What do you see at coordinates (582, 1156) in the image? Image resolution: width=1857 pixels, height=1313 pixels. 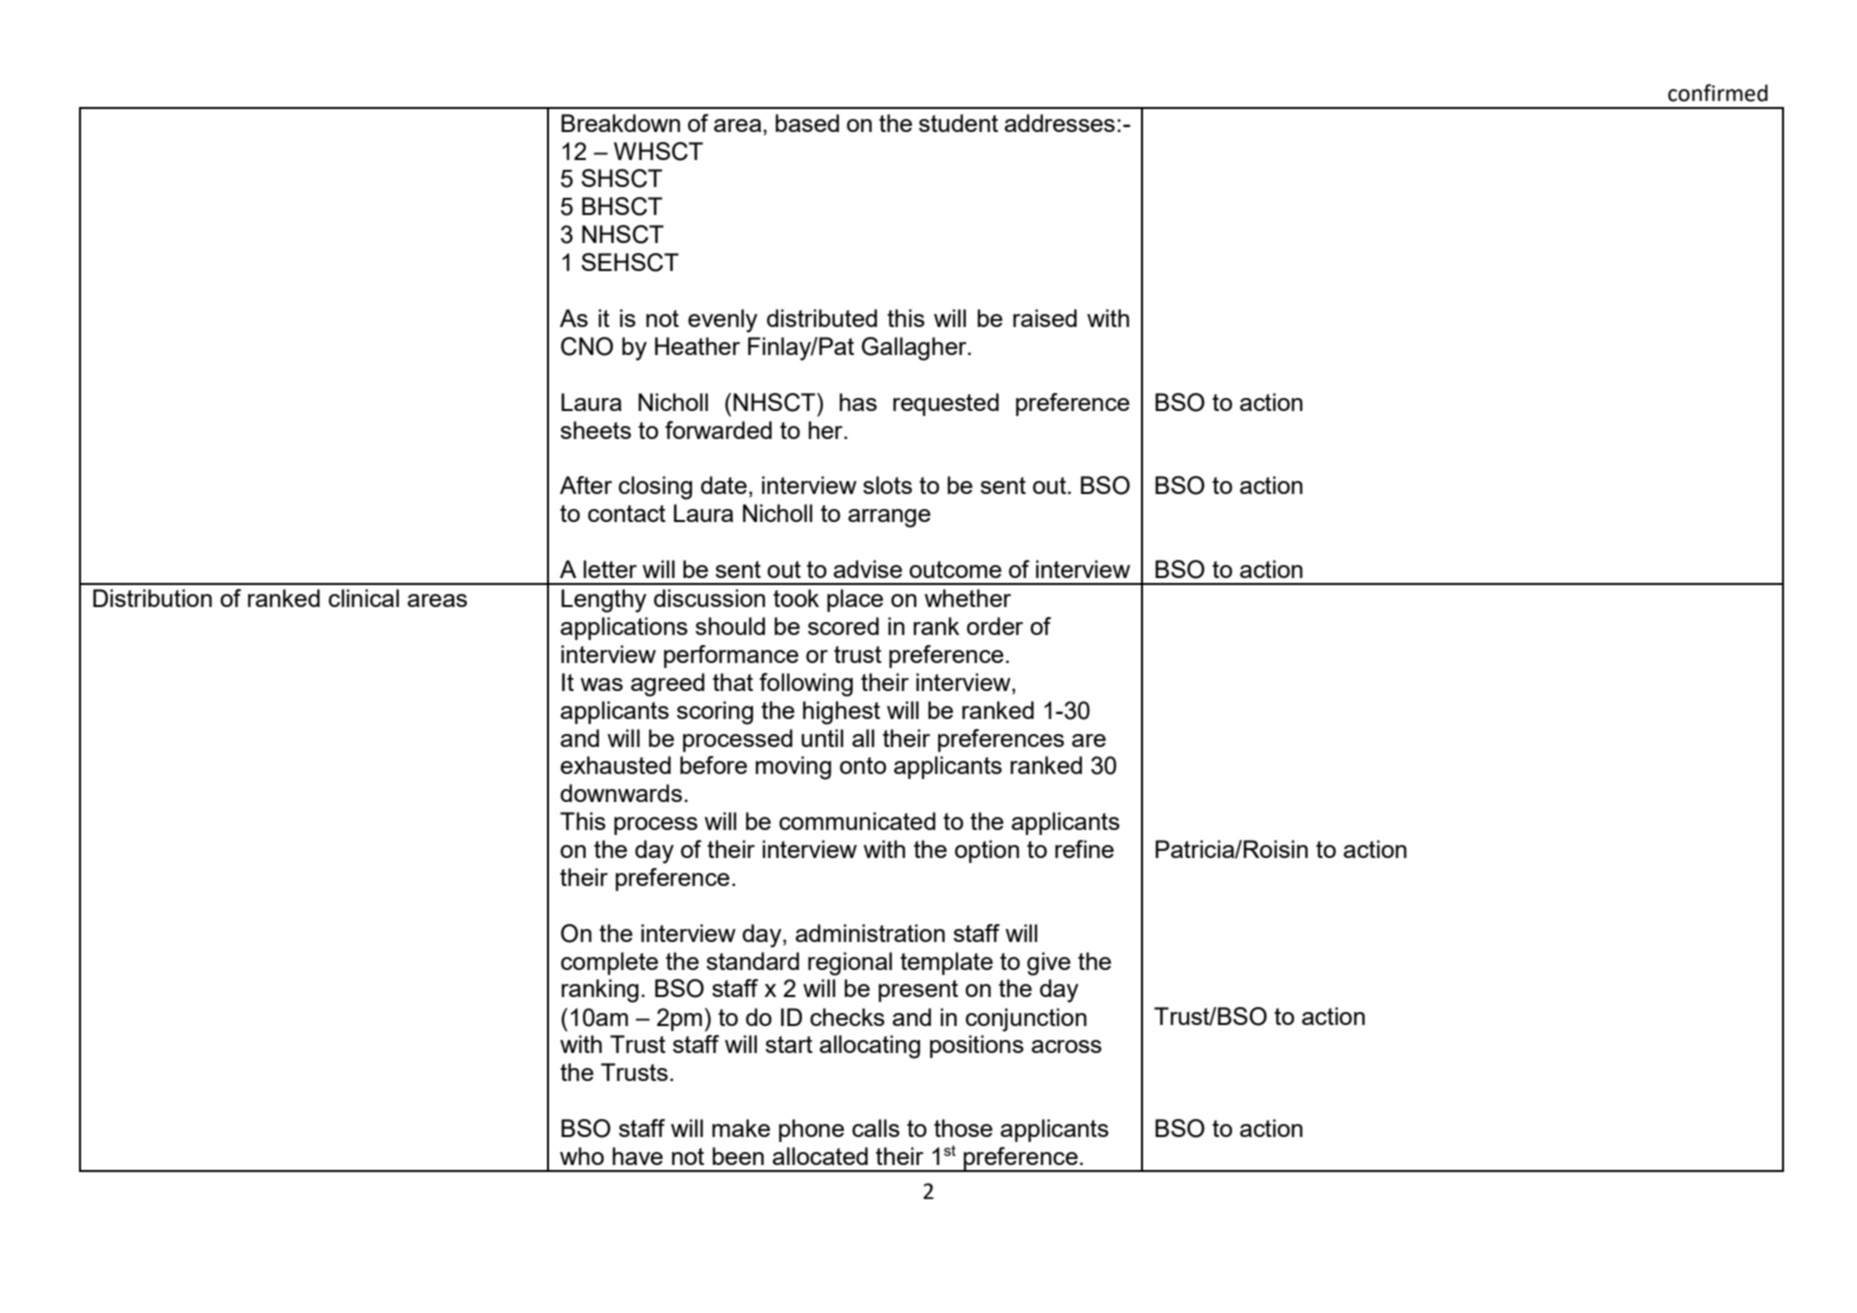 I see `who` at bounding box center [582, 1156].
